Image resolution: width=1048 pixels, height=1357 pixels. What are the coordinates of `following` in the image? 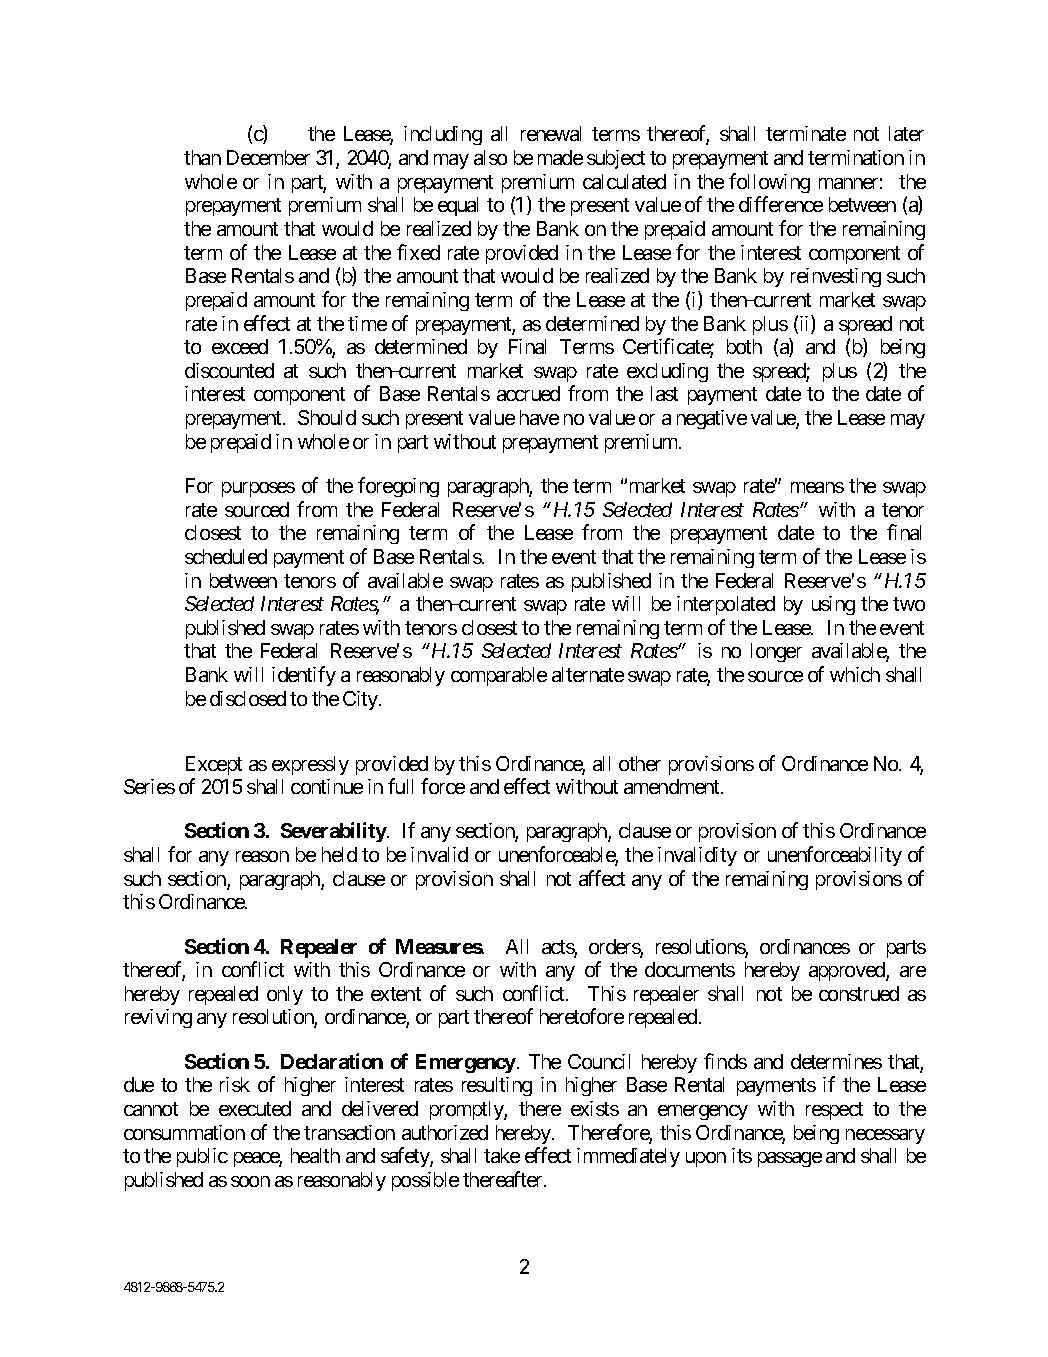 It's located at (769, 183).
